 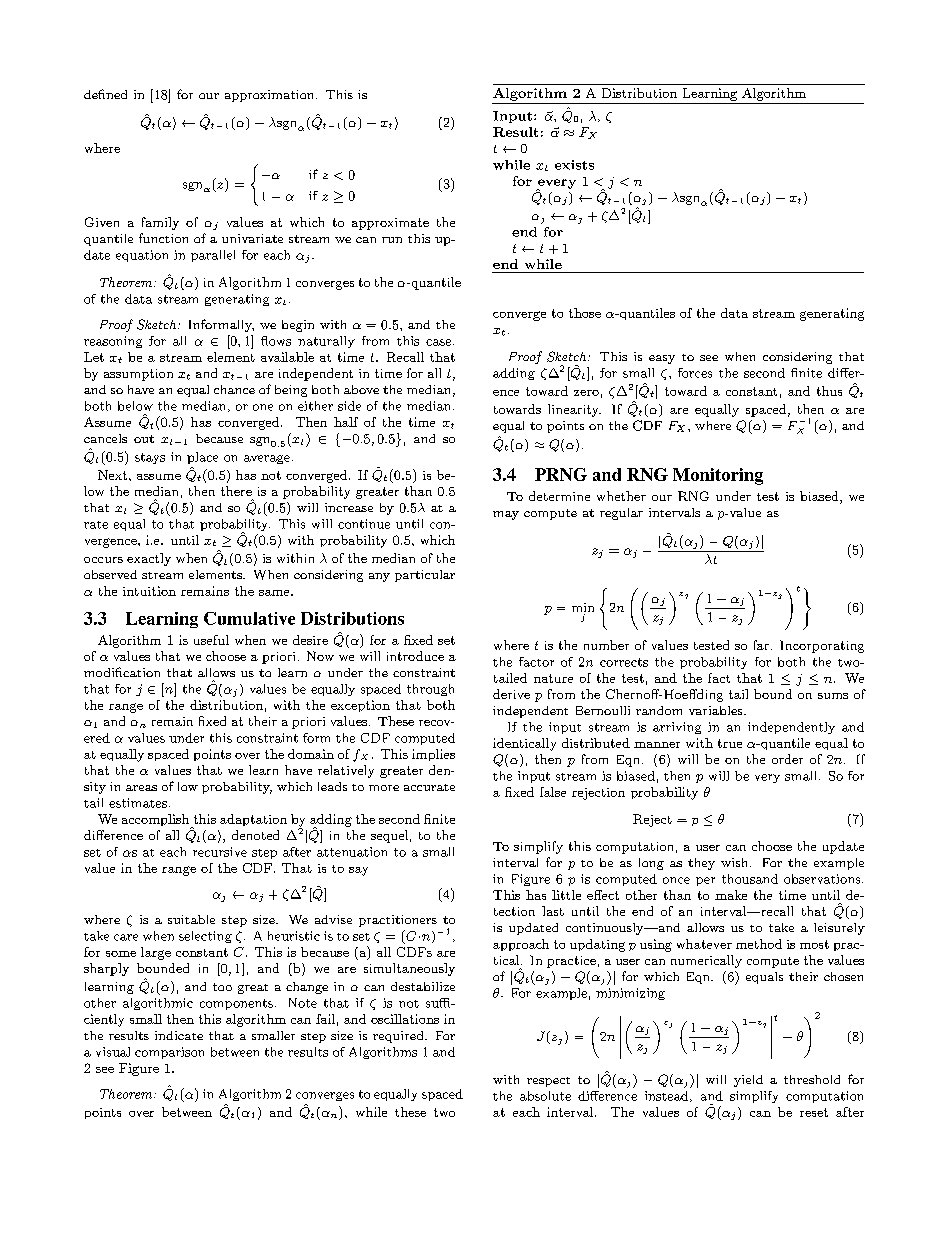 I want to click on far, so click(x=761, y=645).
